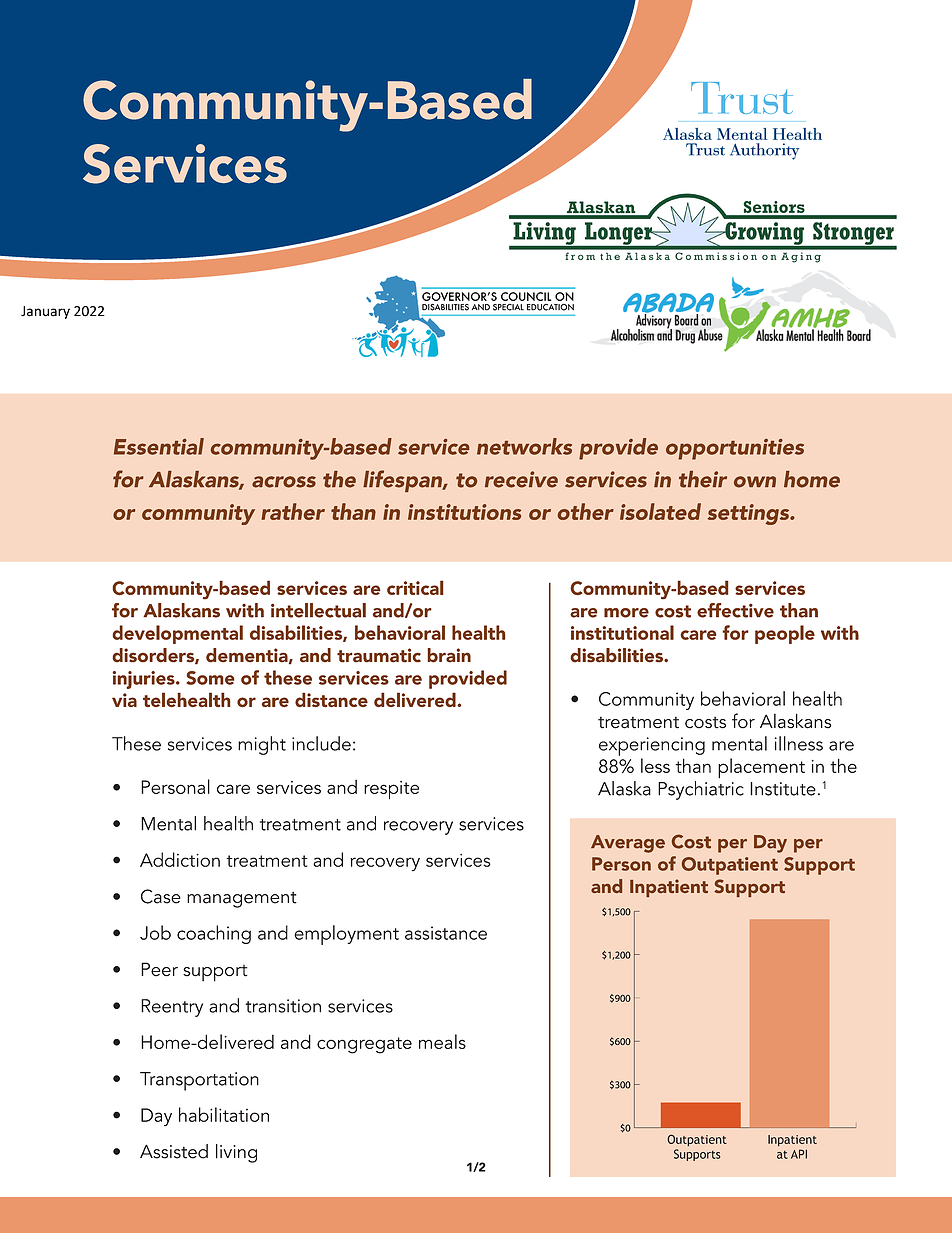 This screenshot has height=1233, width=952. Describe the element at coordinates (415, 587) in the screenshot. I see `critical` at that location.
